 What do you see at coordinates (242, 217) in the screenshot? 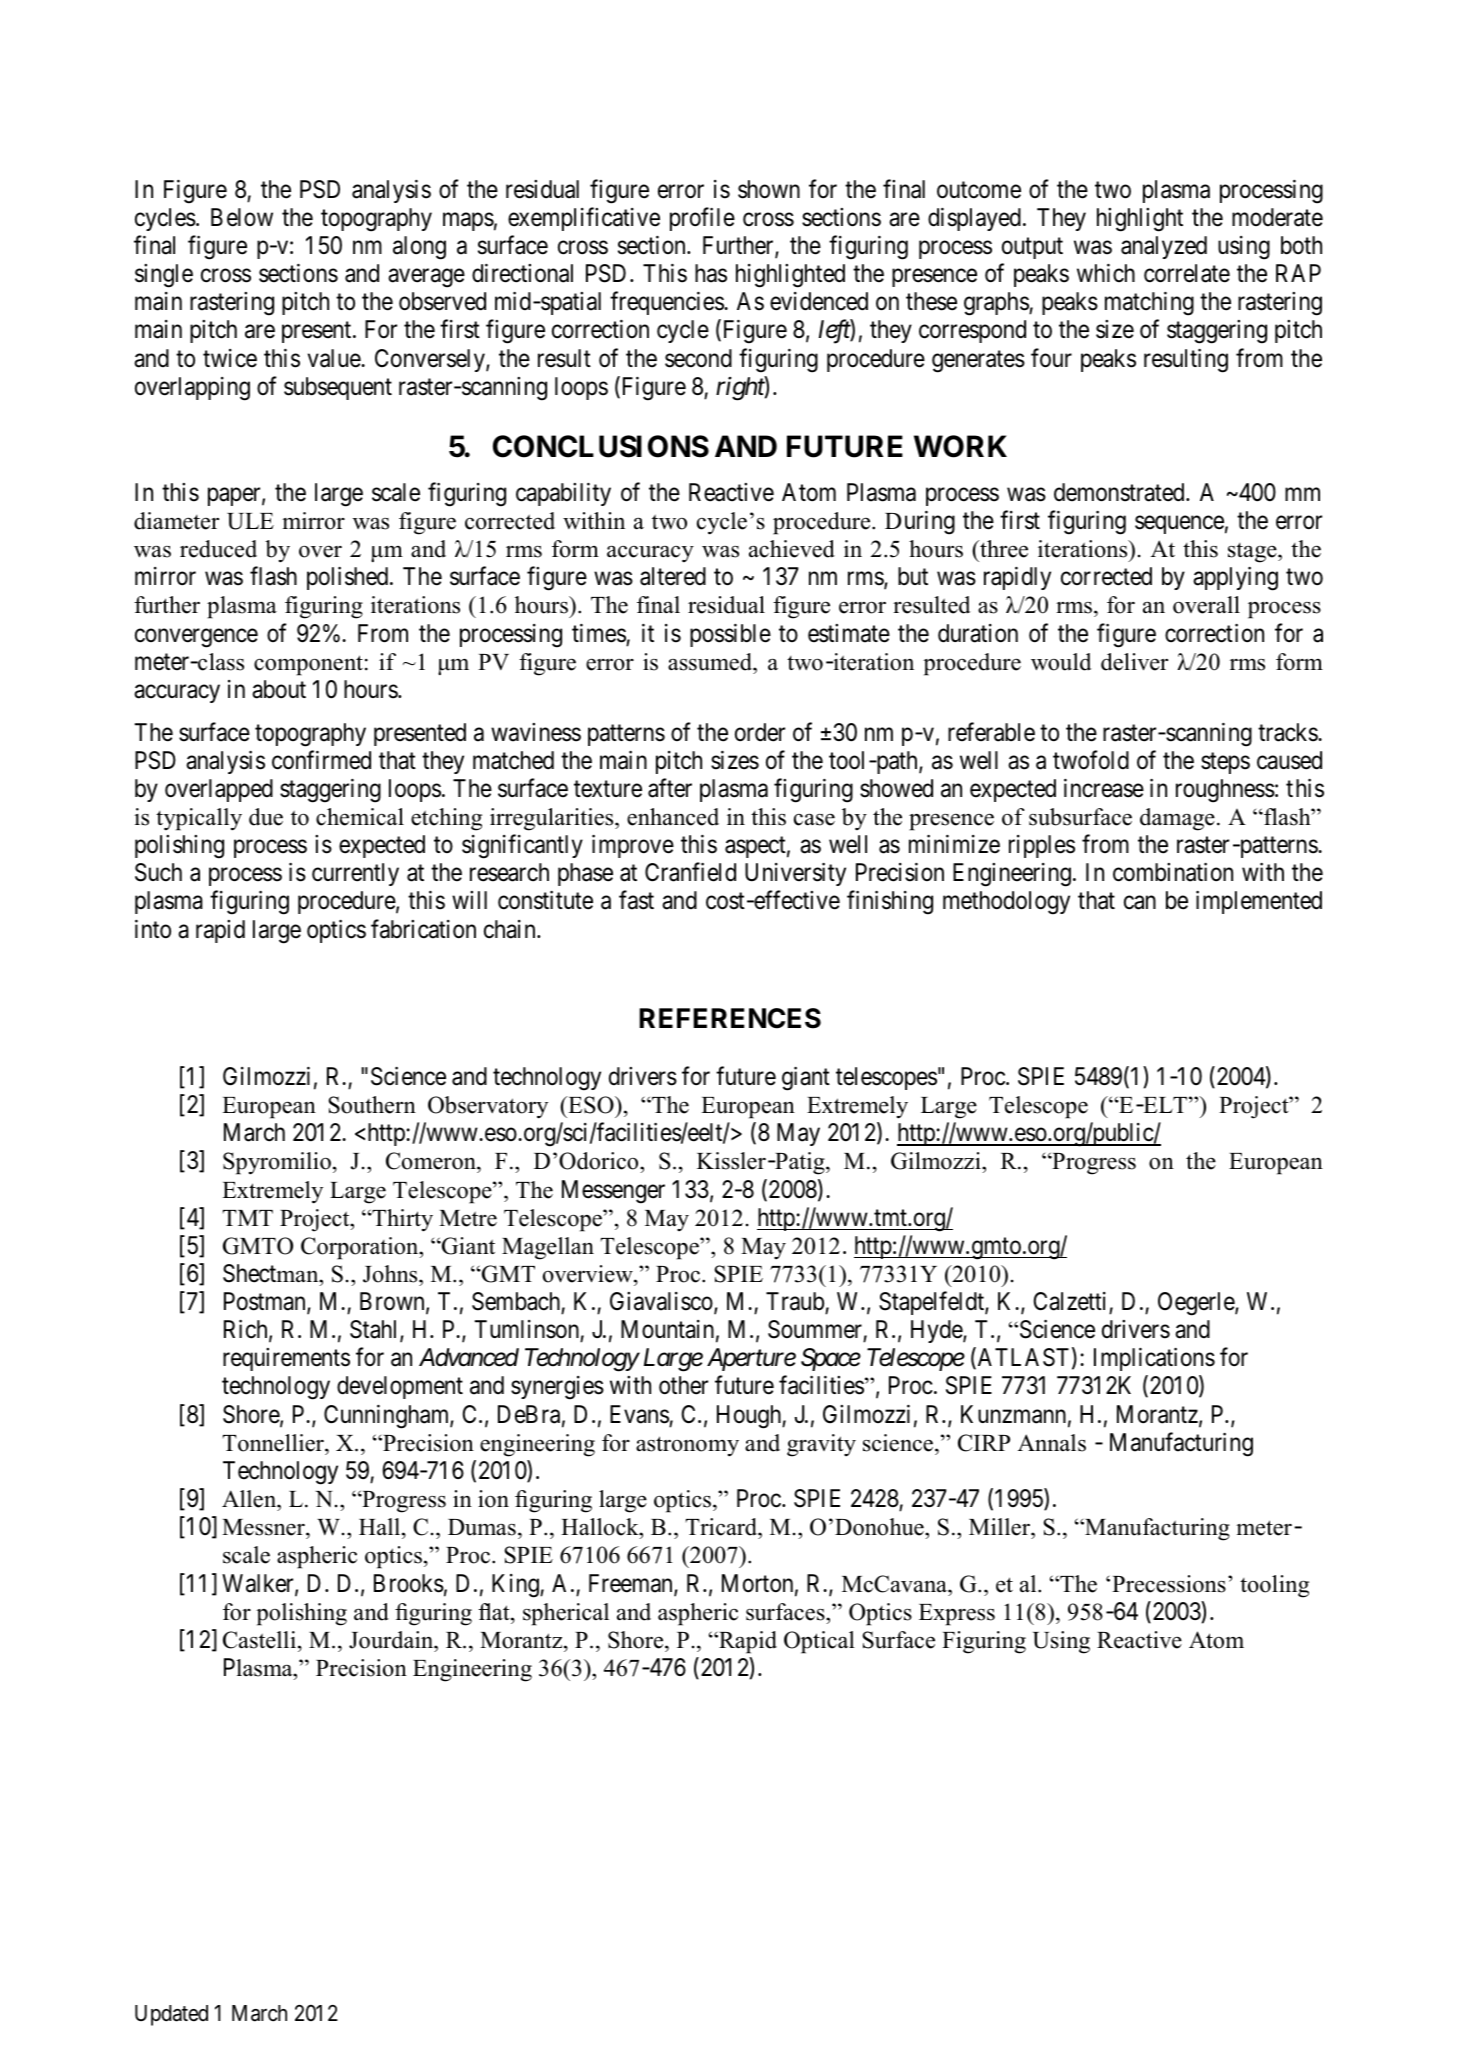
I see `Below` at bounding box center [242, 217].
